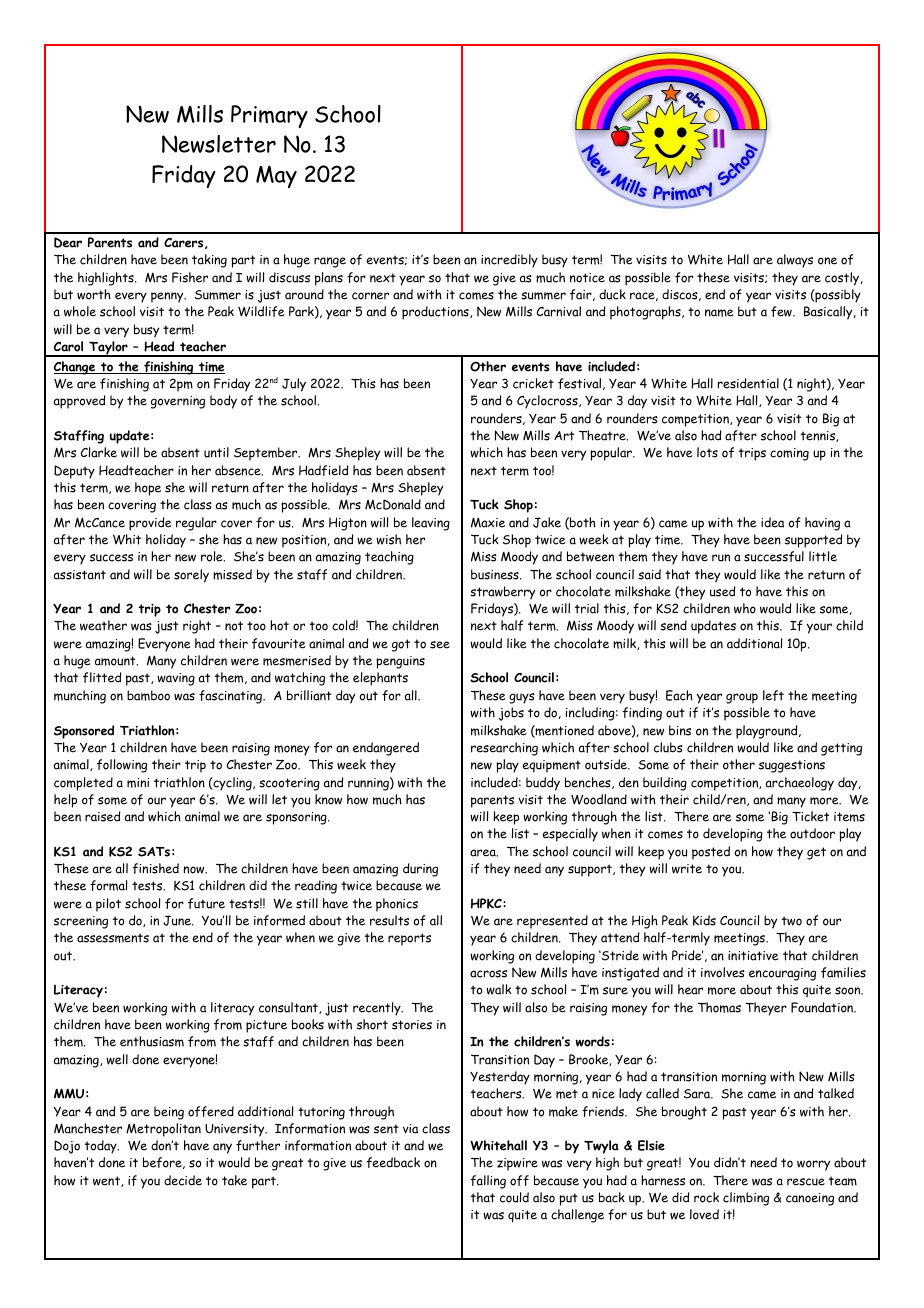 The image size is (924, 1308). Describe the element at coordinates (176, 679) in the document. I see `waving` at that location.
